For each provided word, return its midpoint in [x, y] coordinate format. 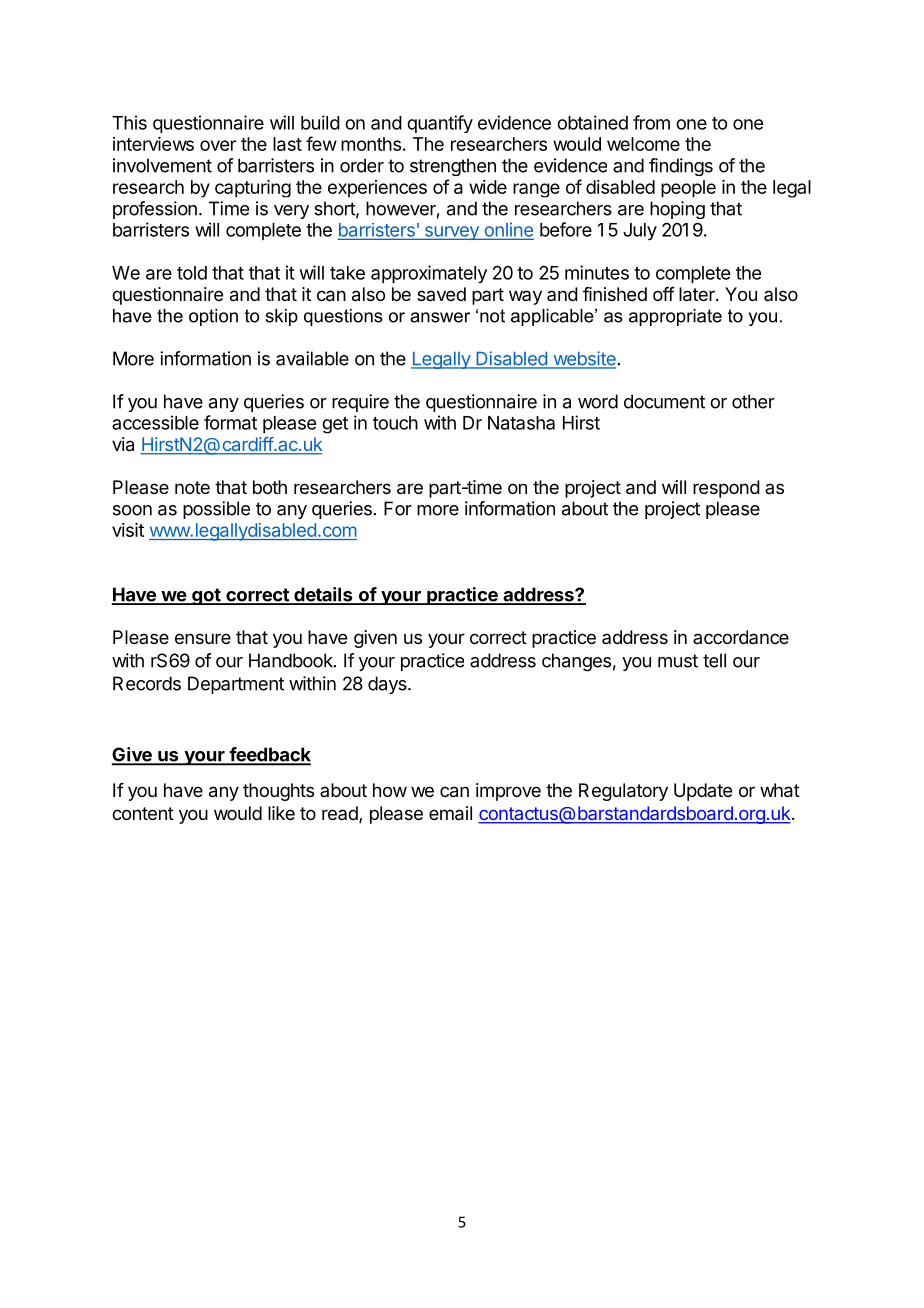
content [143, 813]
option [213, 317]
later [698, 294]
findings [681, 167]
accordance [741, 637]
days [388, 685]
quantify [440, 124]
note [192, 487]
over [218, 145]
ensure [203, 638]
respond [726, 489]
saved [441, 294]
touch [395, 423]
